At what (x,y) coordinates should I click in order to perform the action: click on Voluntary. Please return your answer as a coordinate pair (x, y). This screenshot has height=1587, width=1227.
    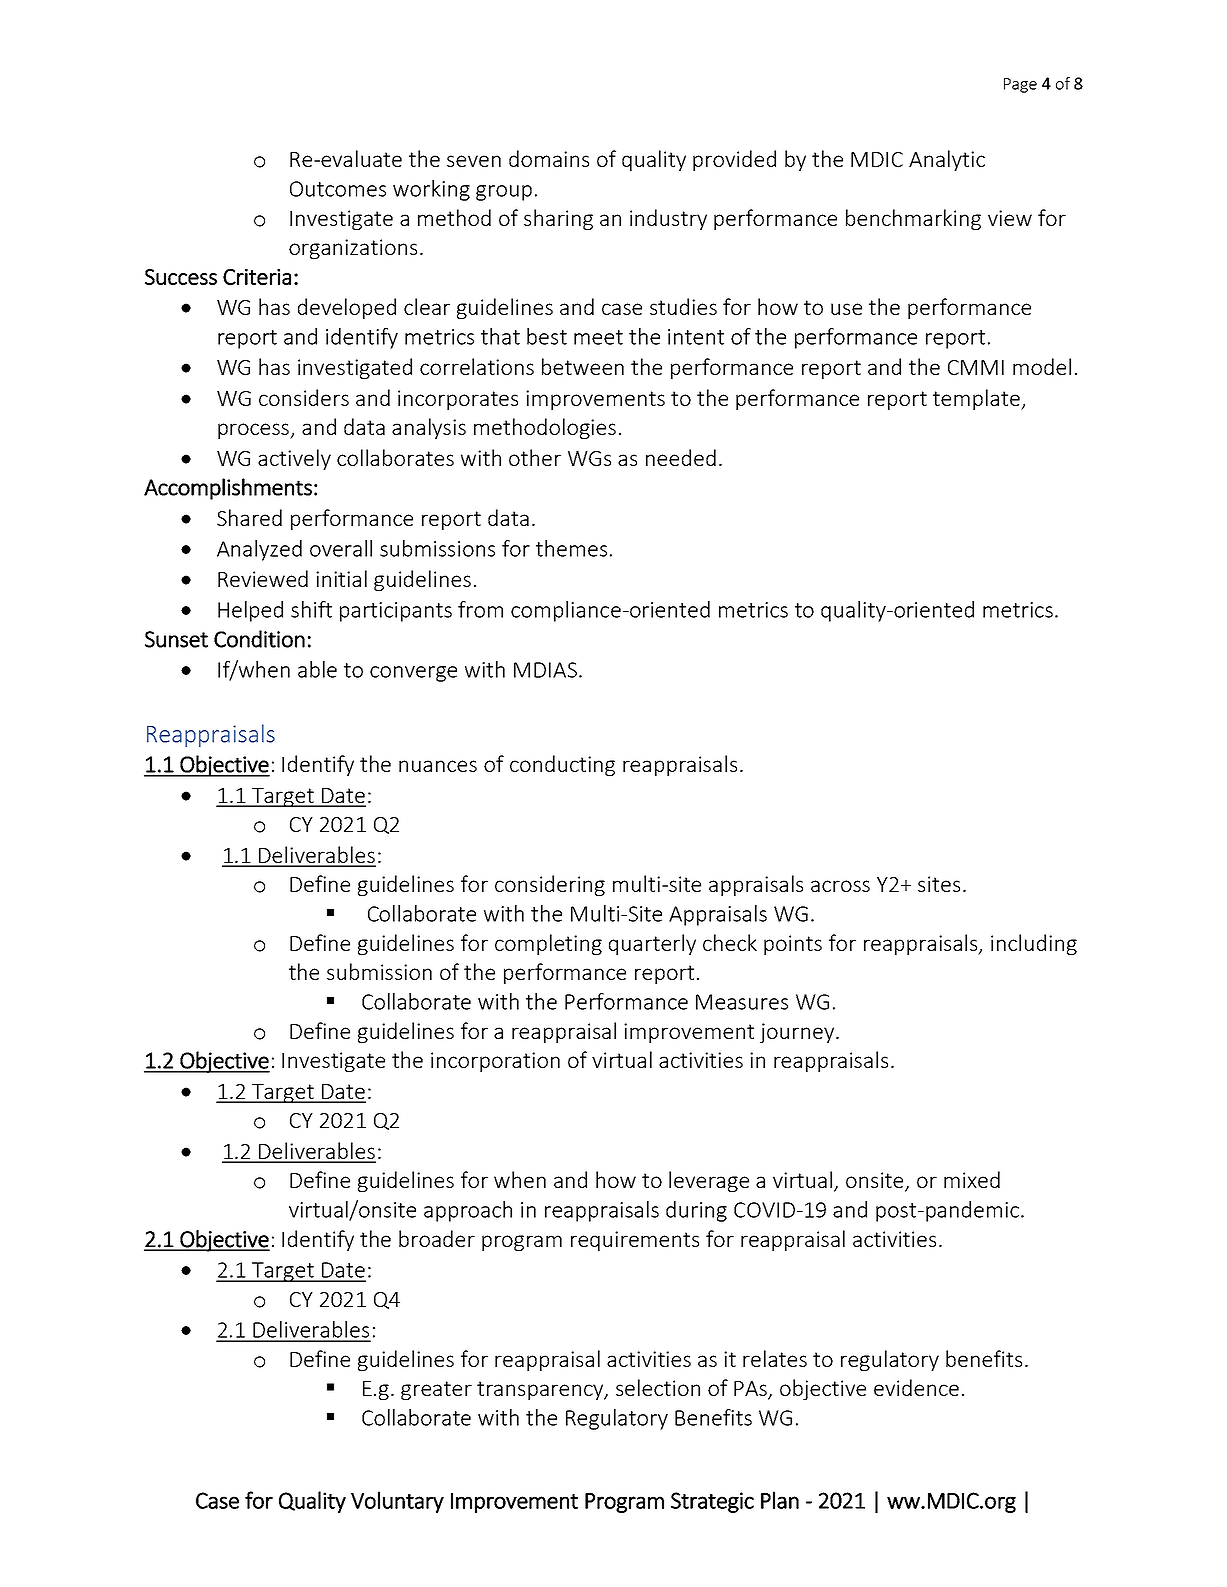
    Looking at the image, I should click on (397, 1502).
